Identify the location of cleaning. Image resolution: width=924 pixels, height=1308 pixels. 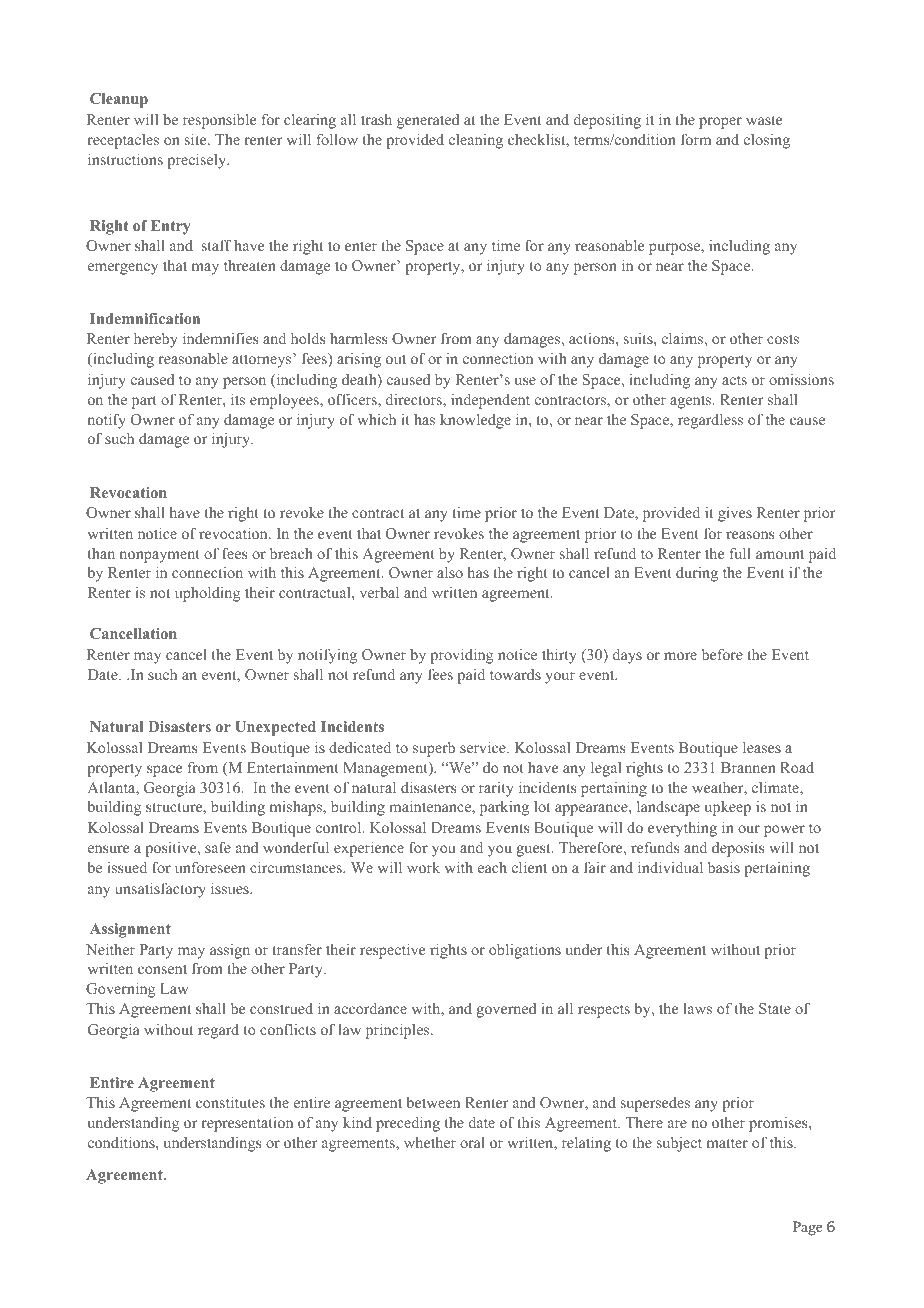
(476, 141).
